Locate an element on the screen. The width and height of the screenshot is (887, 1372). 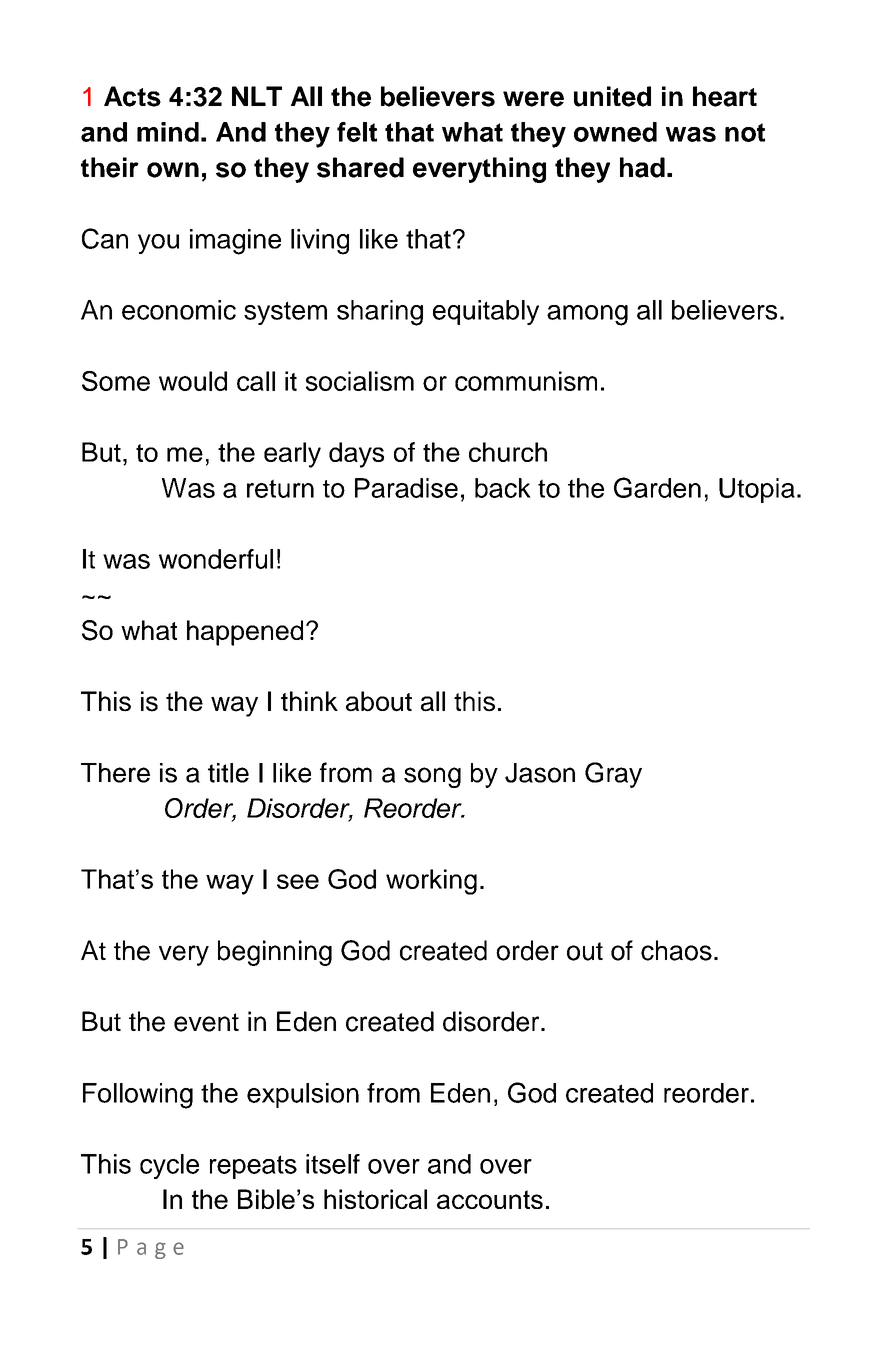
Gray is located at coordinates (613, 775).
